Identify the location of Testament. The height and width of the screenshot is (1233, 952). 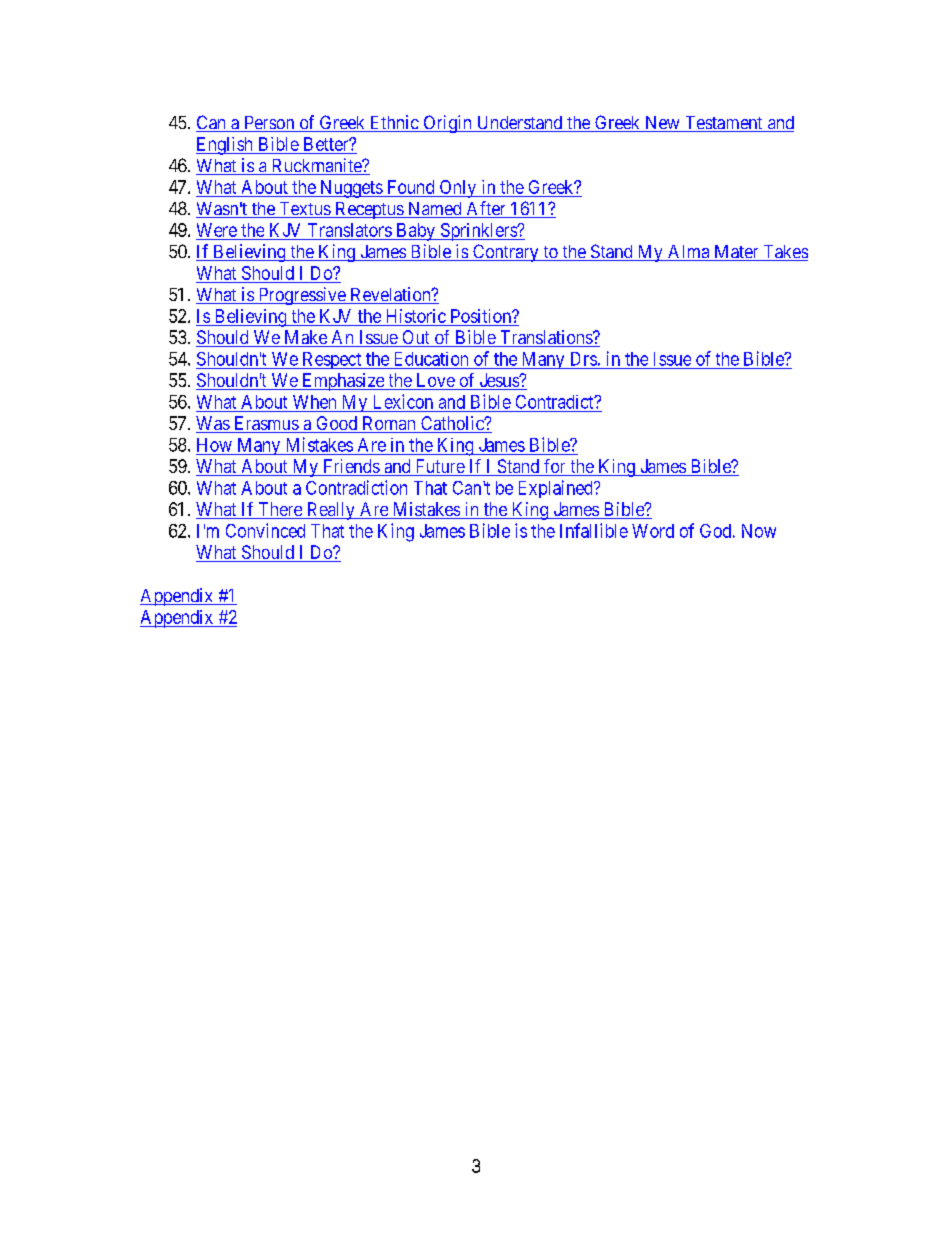
(724, 124).
